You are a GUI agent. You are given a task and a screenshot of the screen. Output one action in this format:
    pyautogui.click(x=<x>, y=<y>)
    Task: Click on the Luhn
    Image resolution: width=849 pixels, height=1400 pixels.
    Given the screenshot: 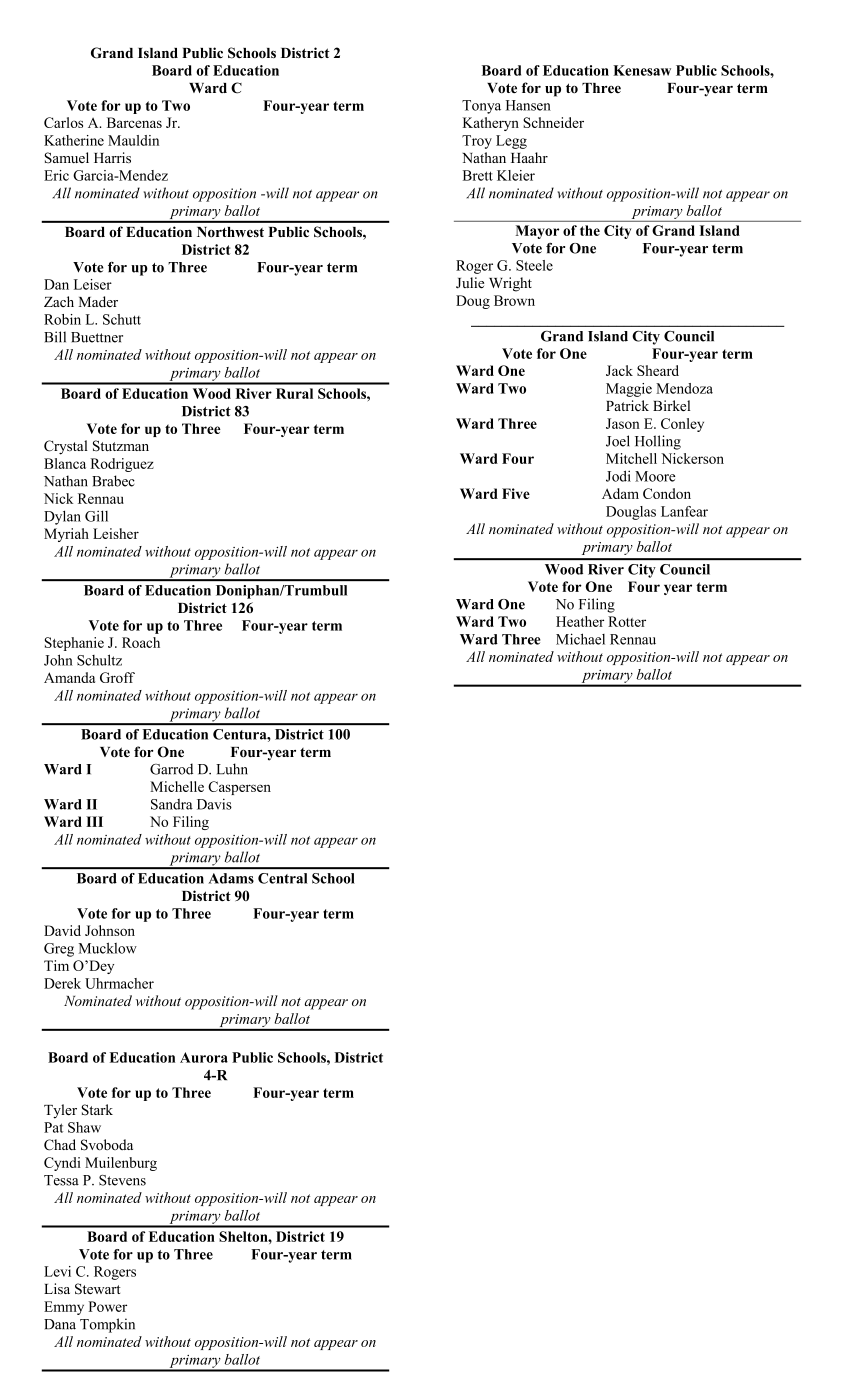 What is the action you would take?
    pyautogui.click(x=232, y=769)
